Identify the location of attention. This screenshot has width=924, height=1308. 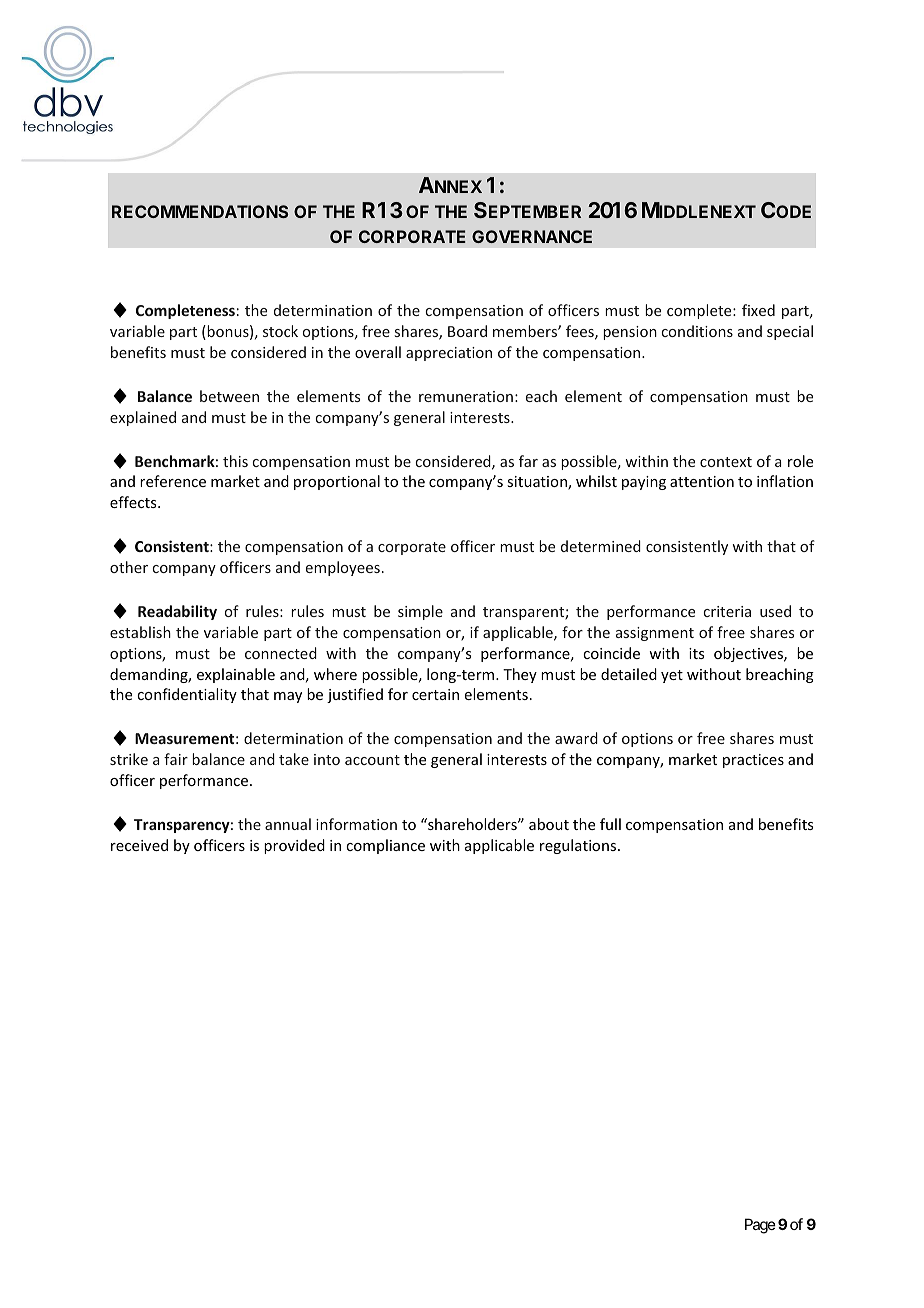
(702, 481).
